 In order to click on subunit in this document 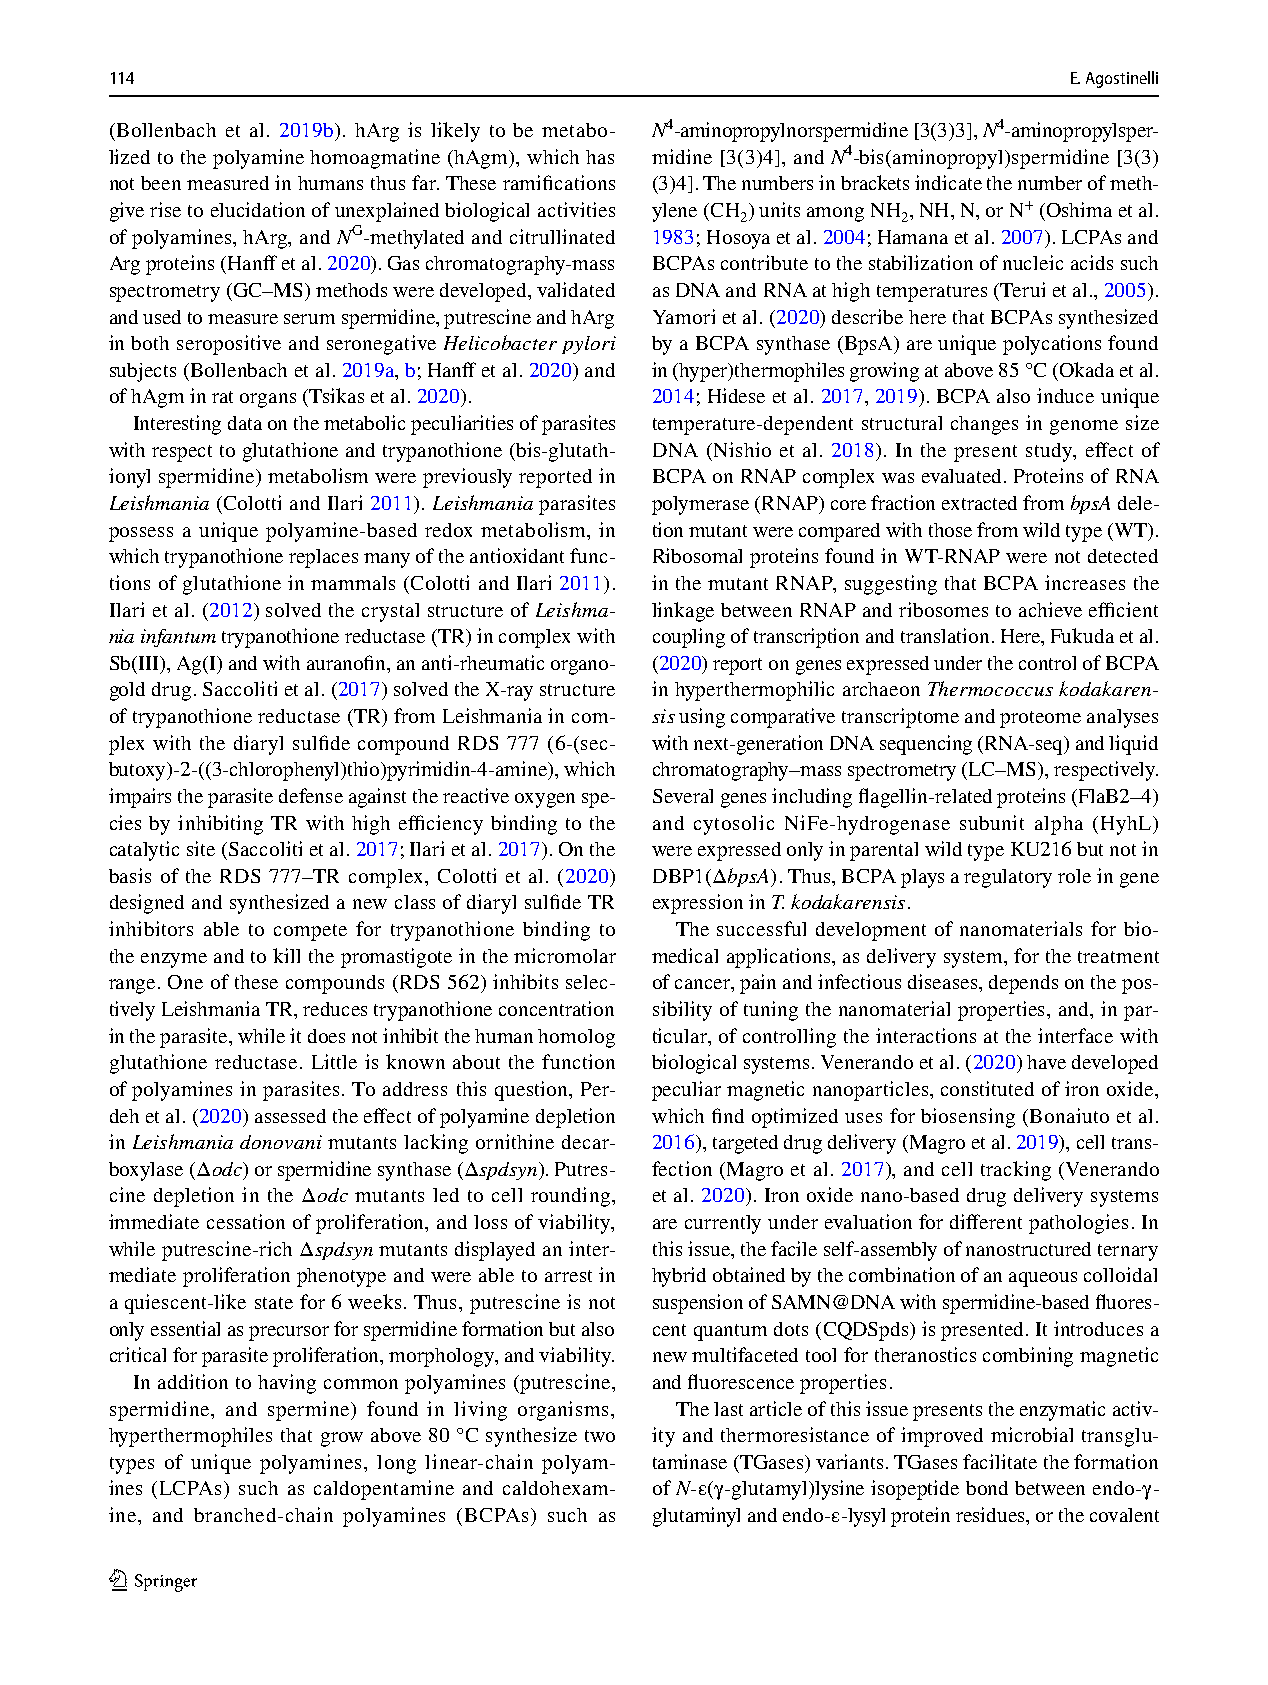, I will do `click(992, 822)`.
